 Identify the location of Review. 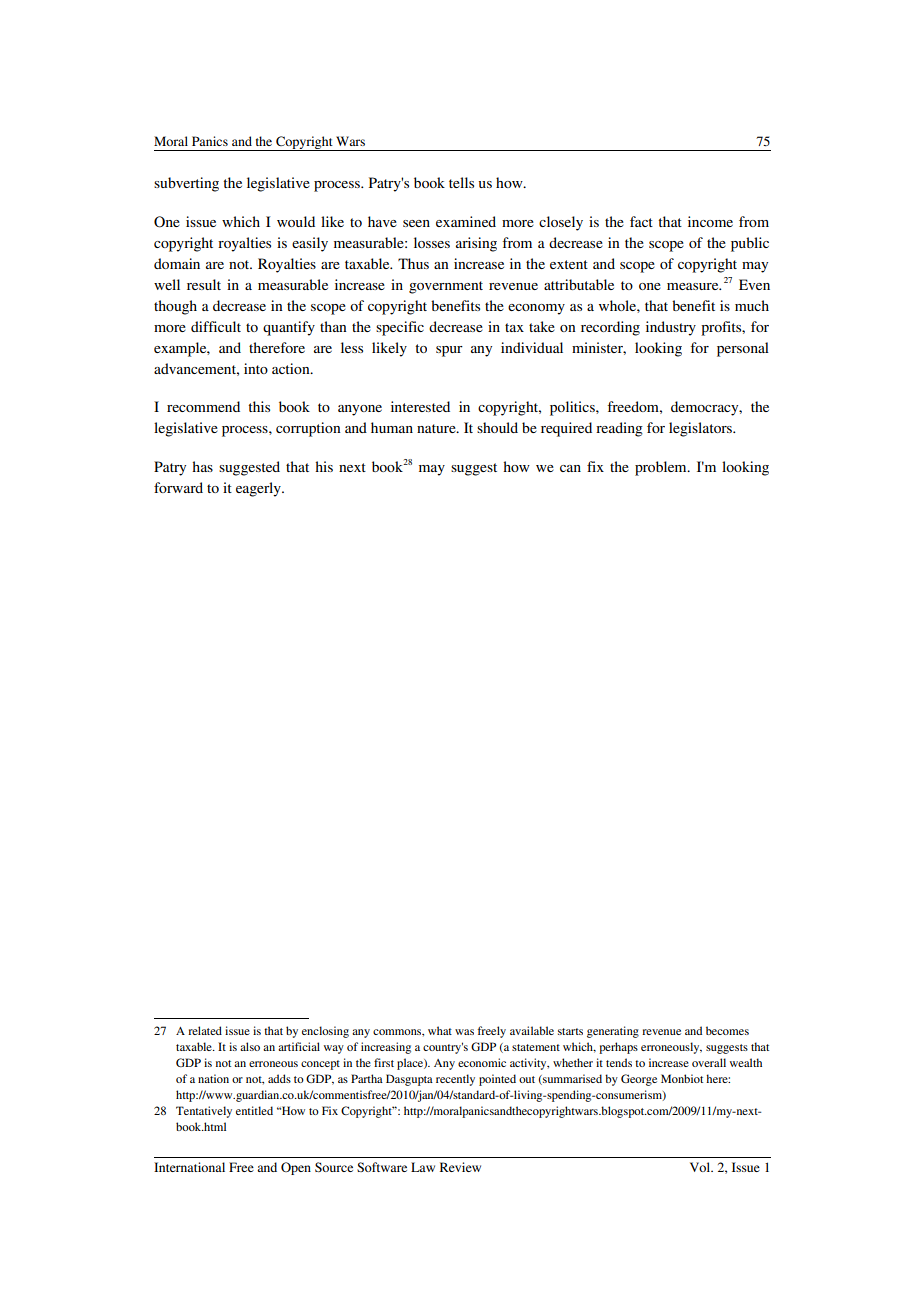
(460, 1167).
